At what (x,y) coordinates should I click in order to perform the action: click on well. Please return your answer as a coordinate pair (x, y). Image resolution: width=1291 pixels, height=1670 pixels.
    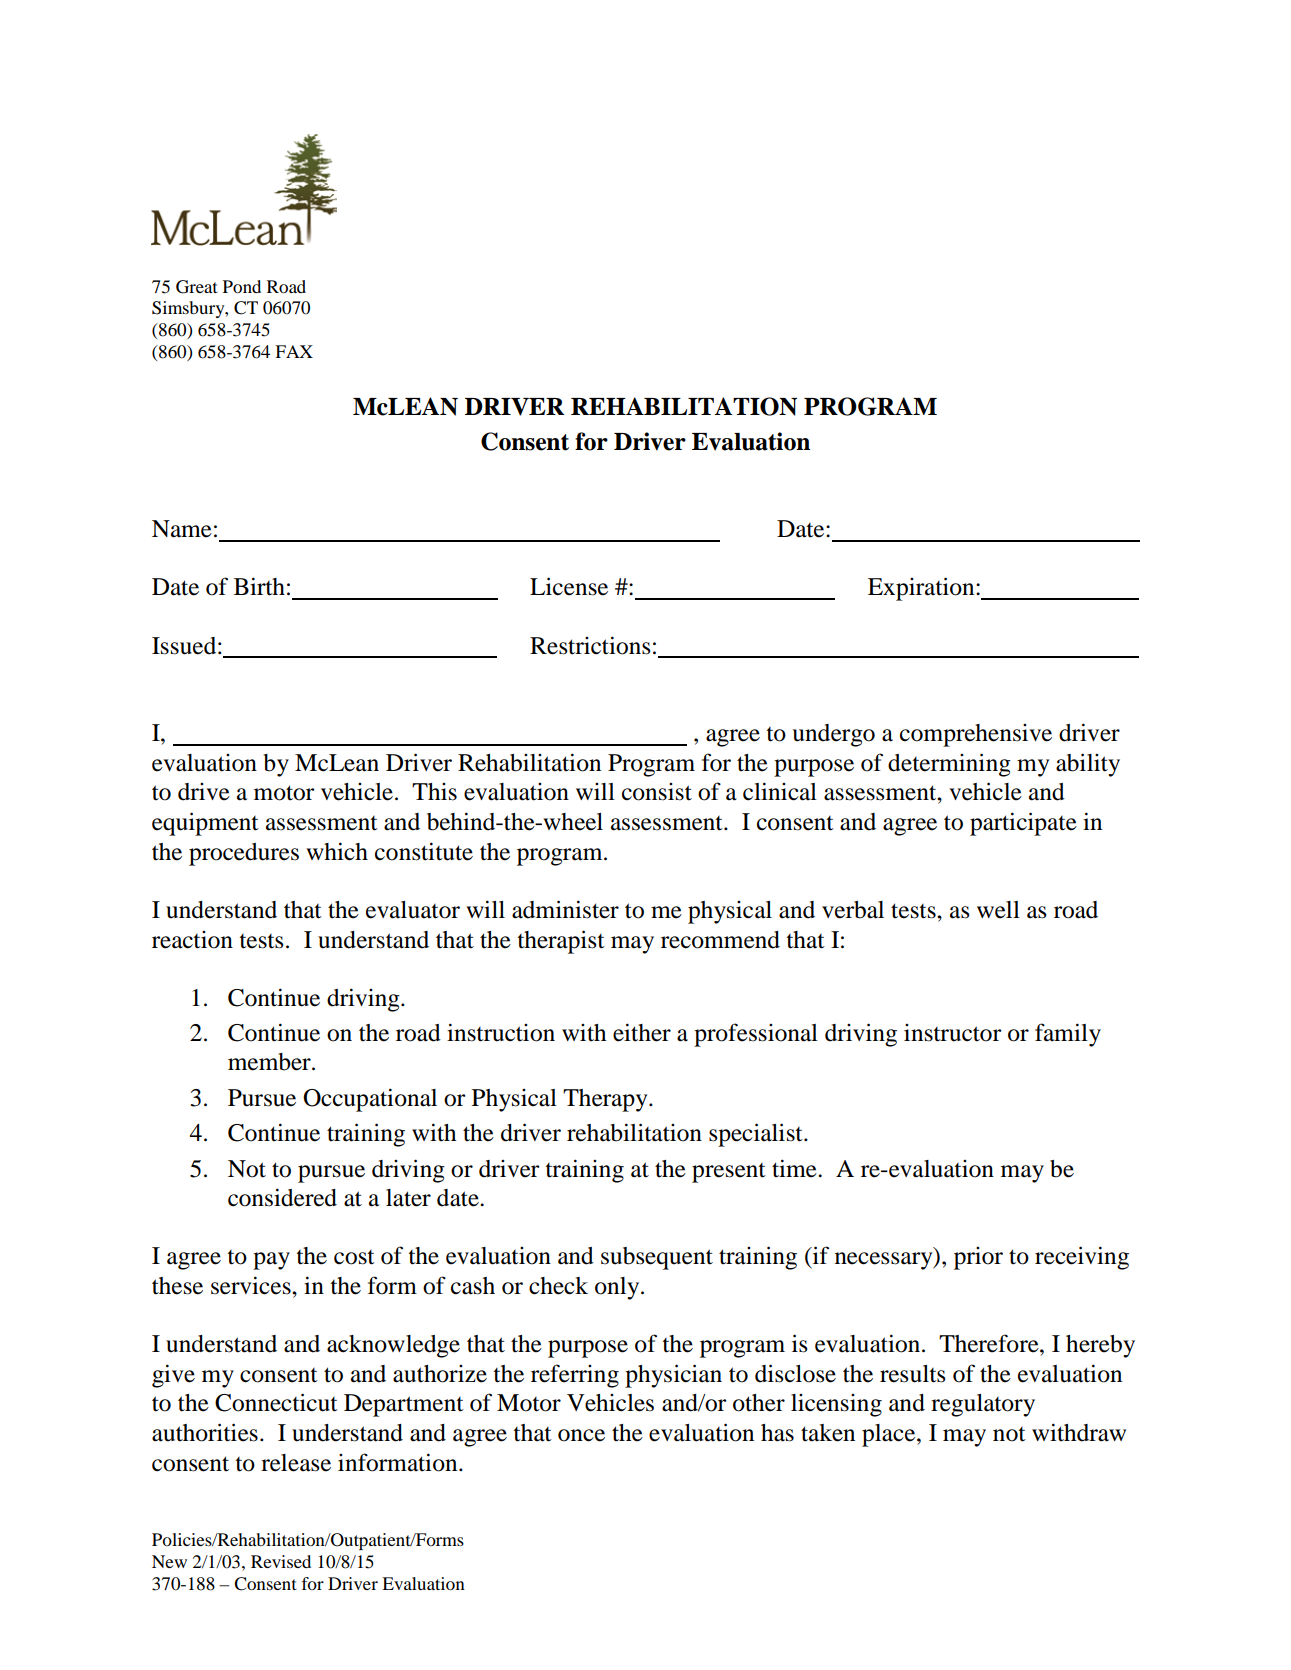
    Looking at the image, I should click on (998, 910).
